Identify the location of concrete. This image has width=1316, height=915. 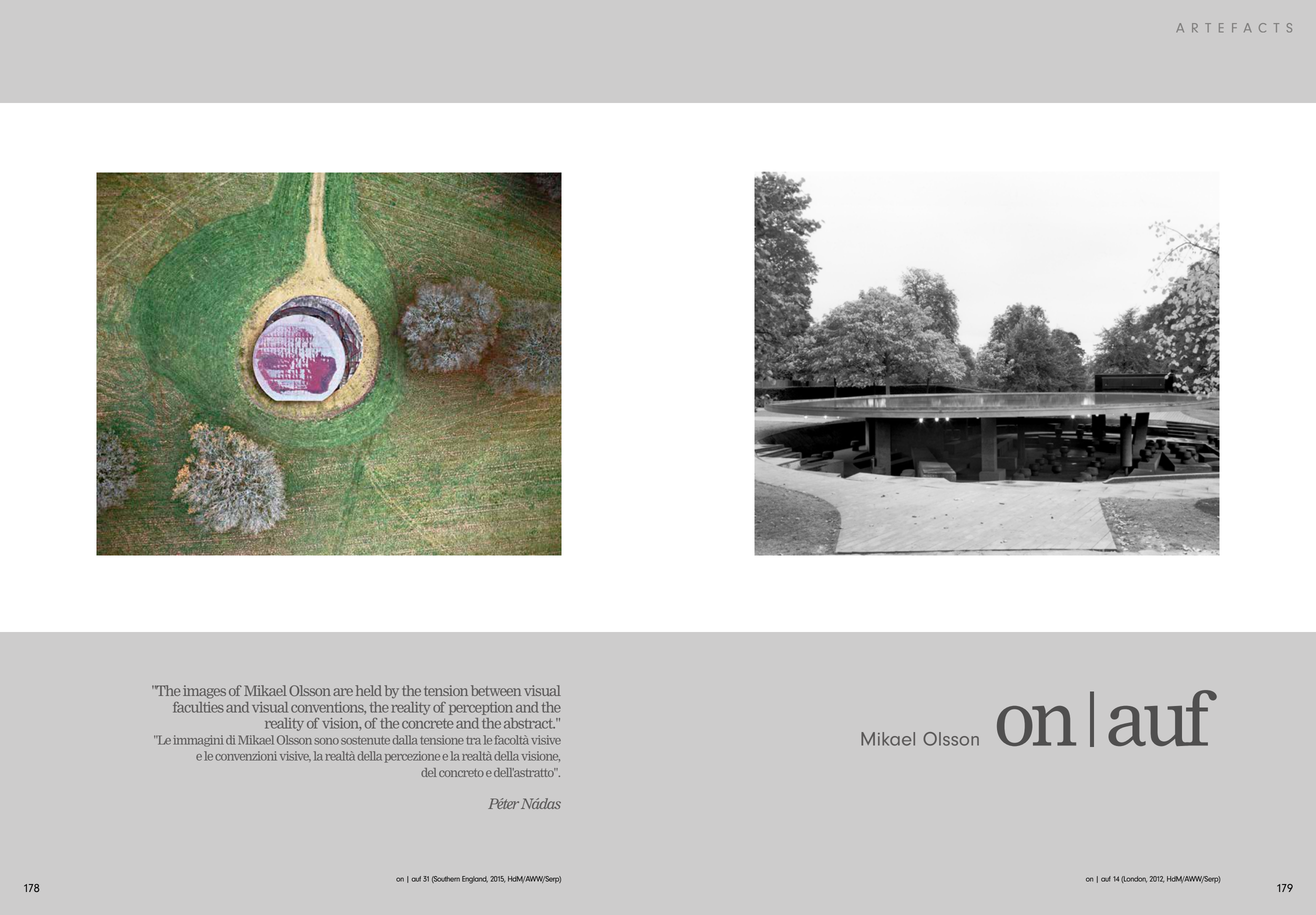
(427, 724).
